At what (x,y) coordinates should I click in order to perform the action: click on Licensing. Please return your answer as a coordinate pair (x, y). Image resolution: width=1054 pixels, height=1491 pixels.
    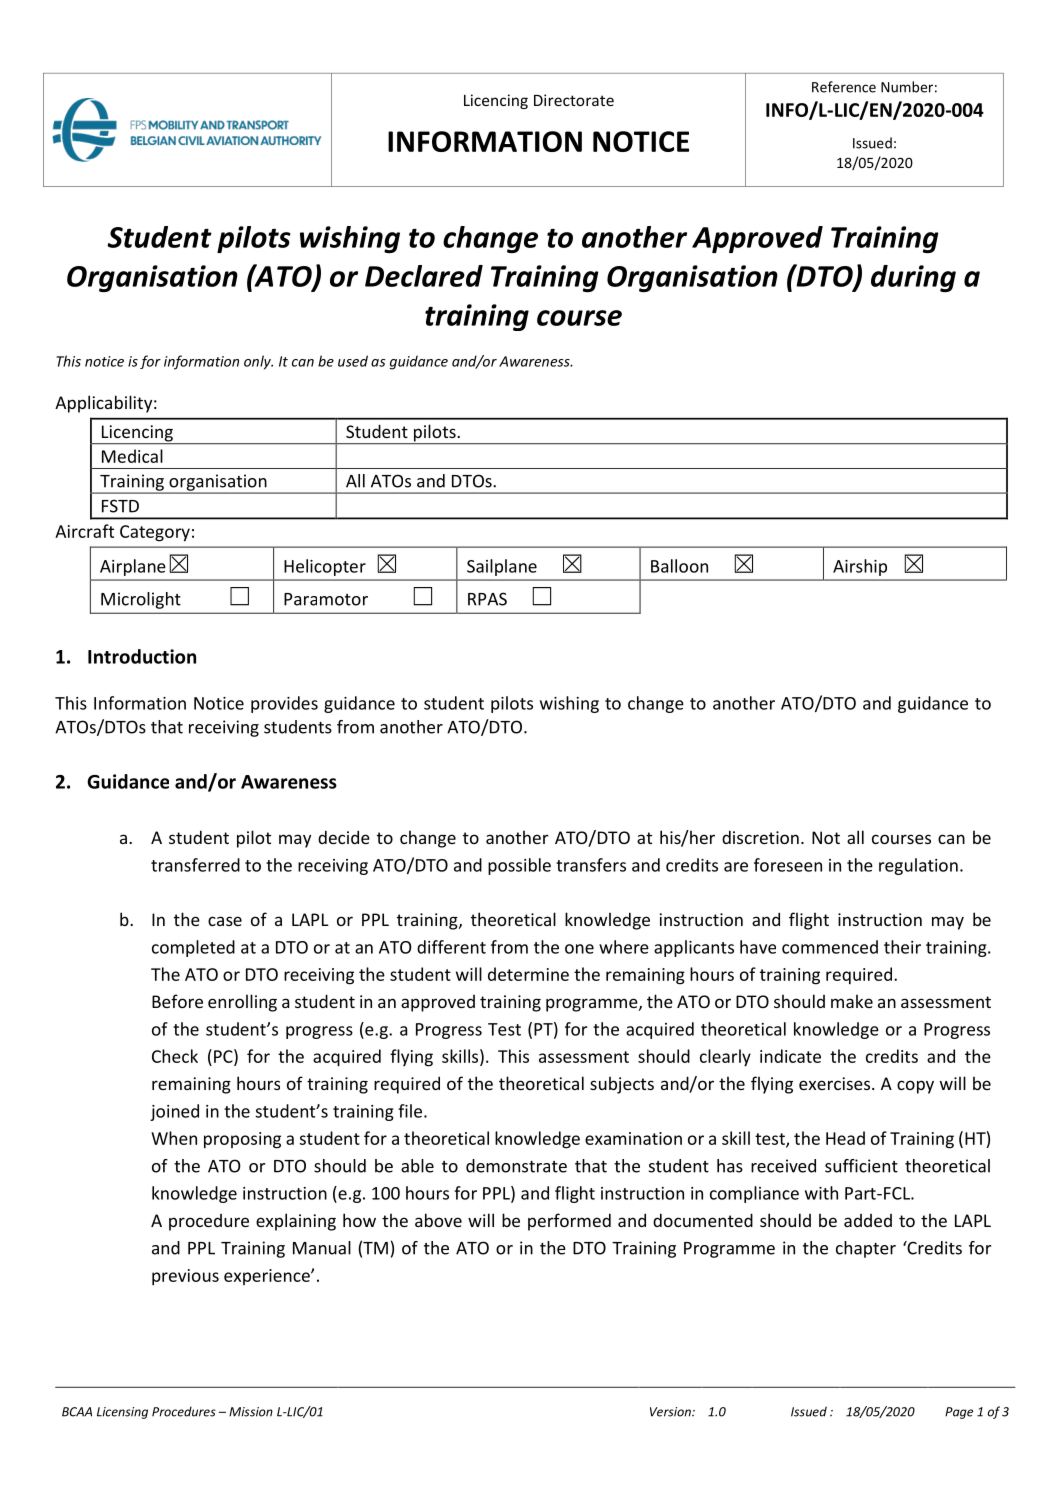
    Looking at the image, I should click on (122, 1413).
